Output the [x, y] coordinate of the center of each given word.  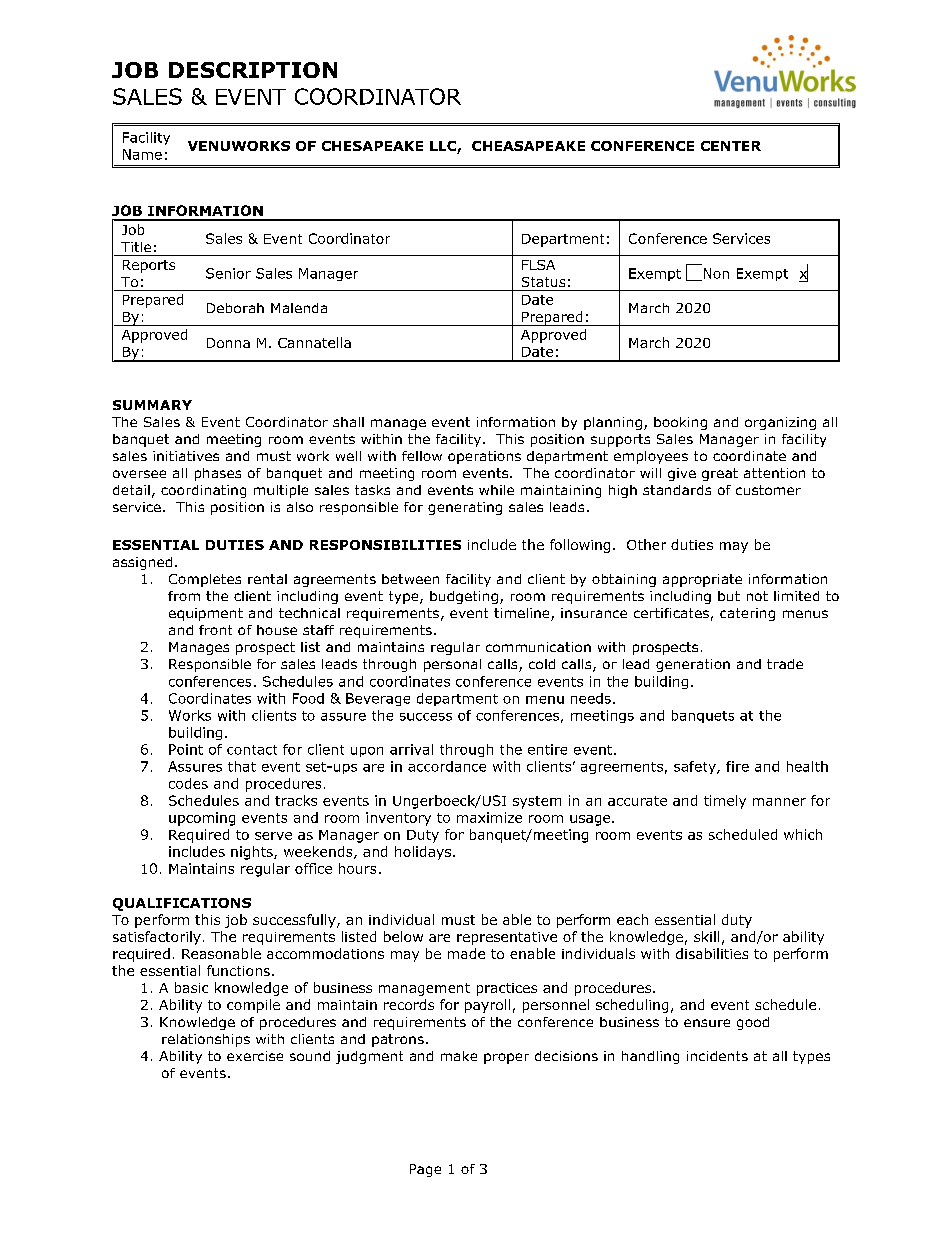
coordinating [203, 491]
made [466, 953]
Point [186, 749]
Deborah [235, 308]
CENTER [731, 146]
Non [715, 274]
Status [543, 282]
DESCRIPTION [253, 70]
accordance [447, 766]
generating [465, 508]
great [720, 474]
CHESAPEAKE [372, 146]
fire [737, 766]
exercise [255, 1056]
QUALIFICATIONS [182, 904]
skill [706, 936]
